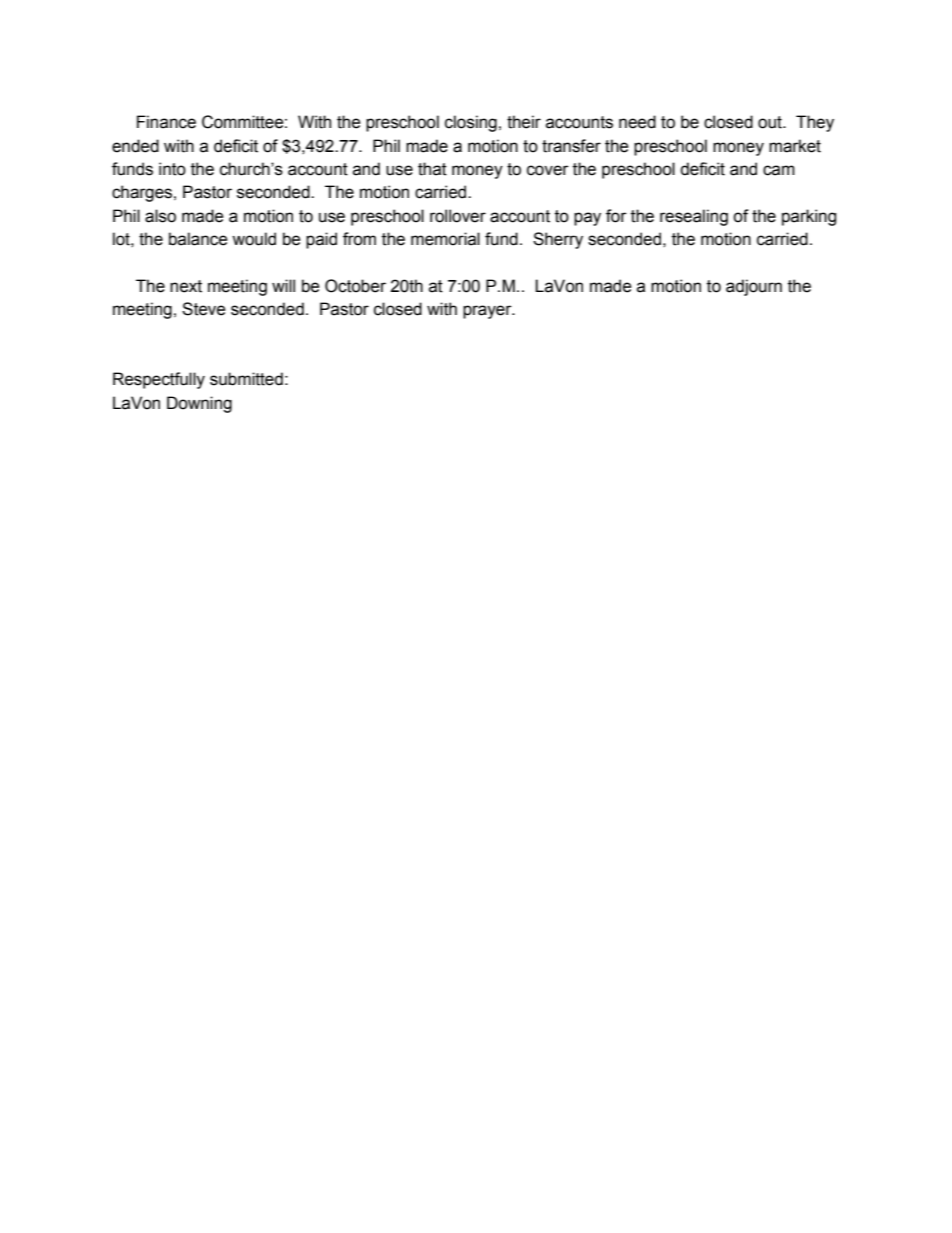 The width and height of the screenshot is (952, 1233). I want to click on Sherry, so click(558, 240).
